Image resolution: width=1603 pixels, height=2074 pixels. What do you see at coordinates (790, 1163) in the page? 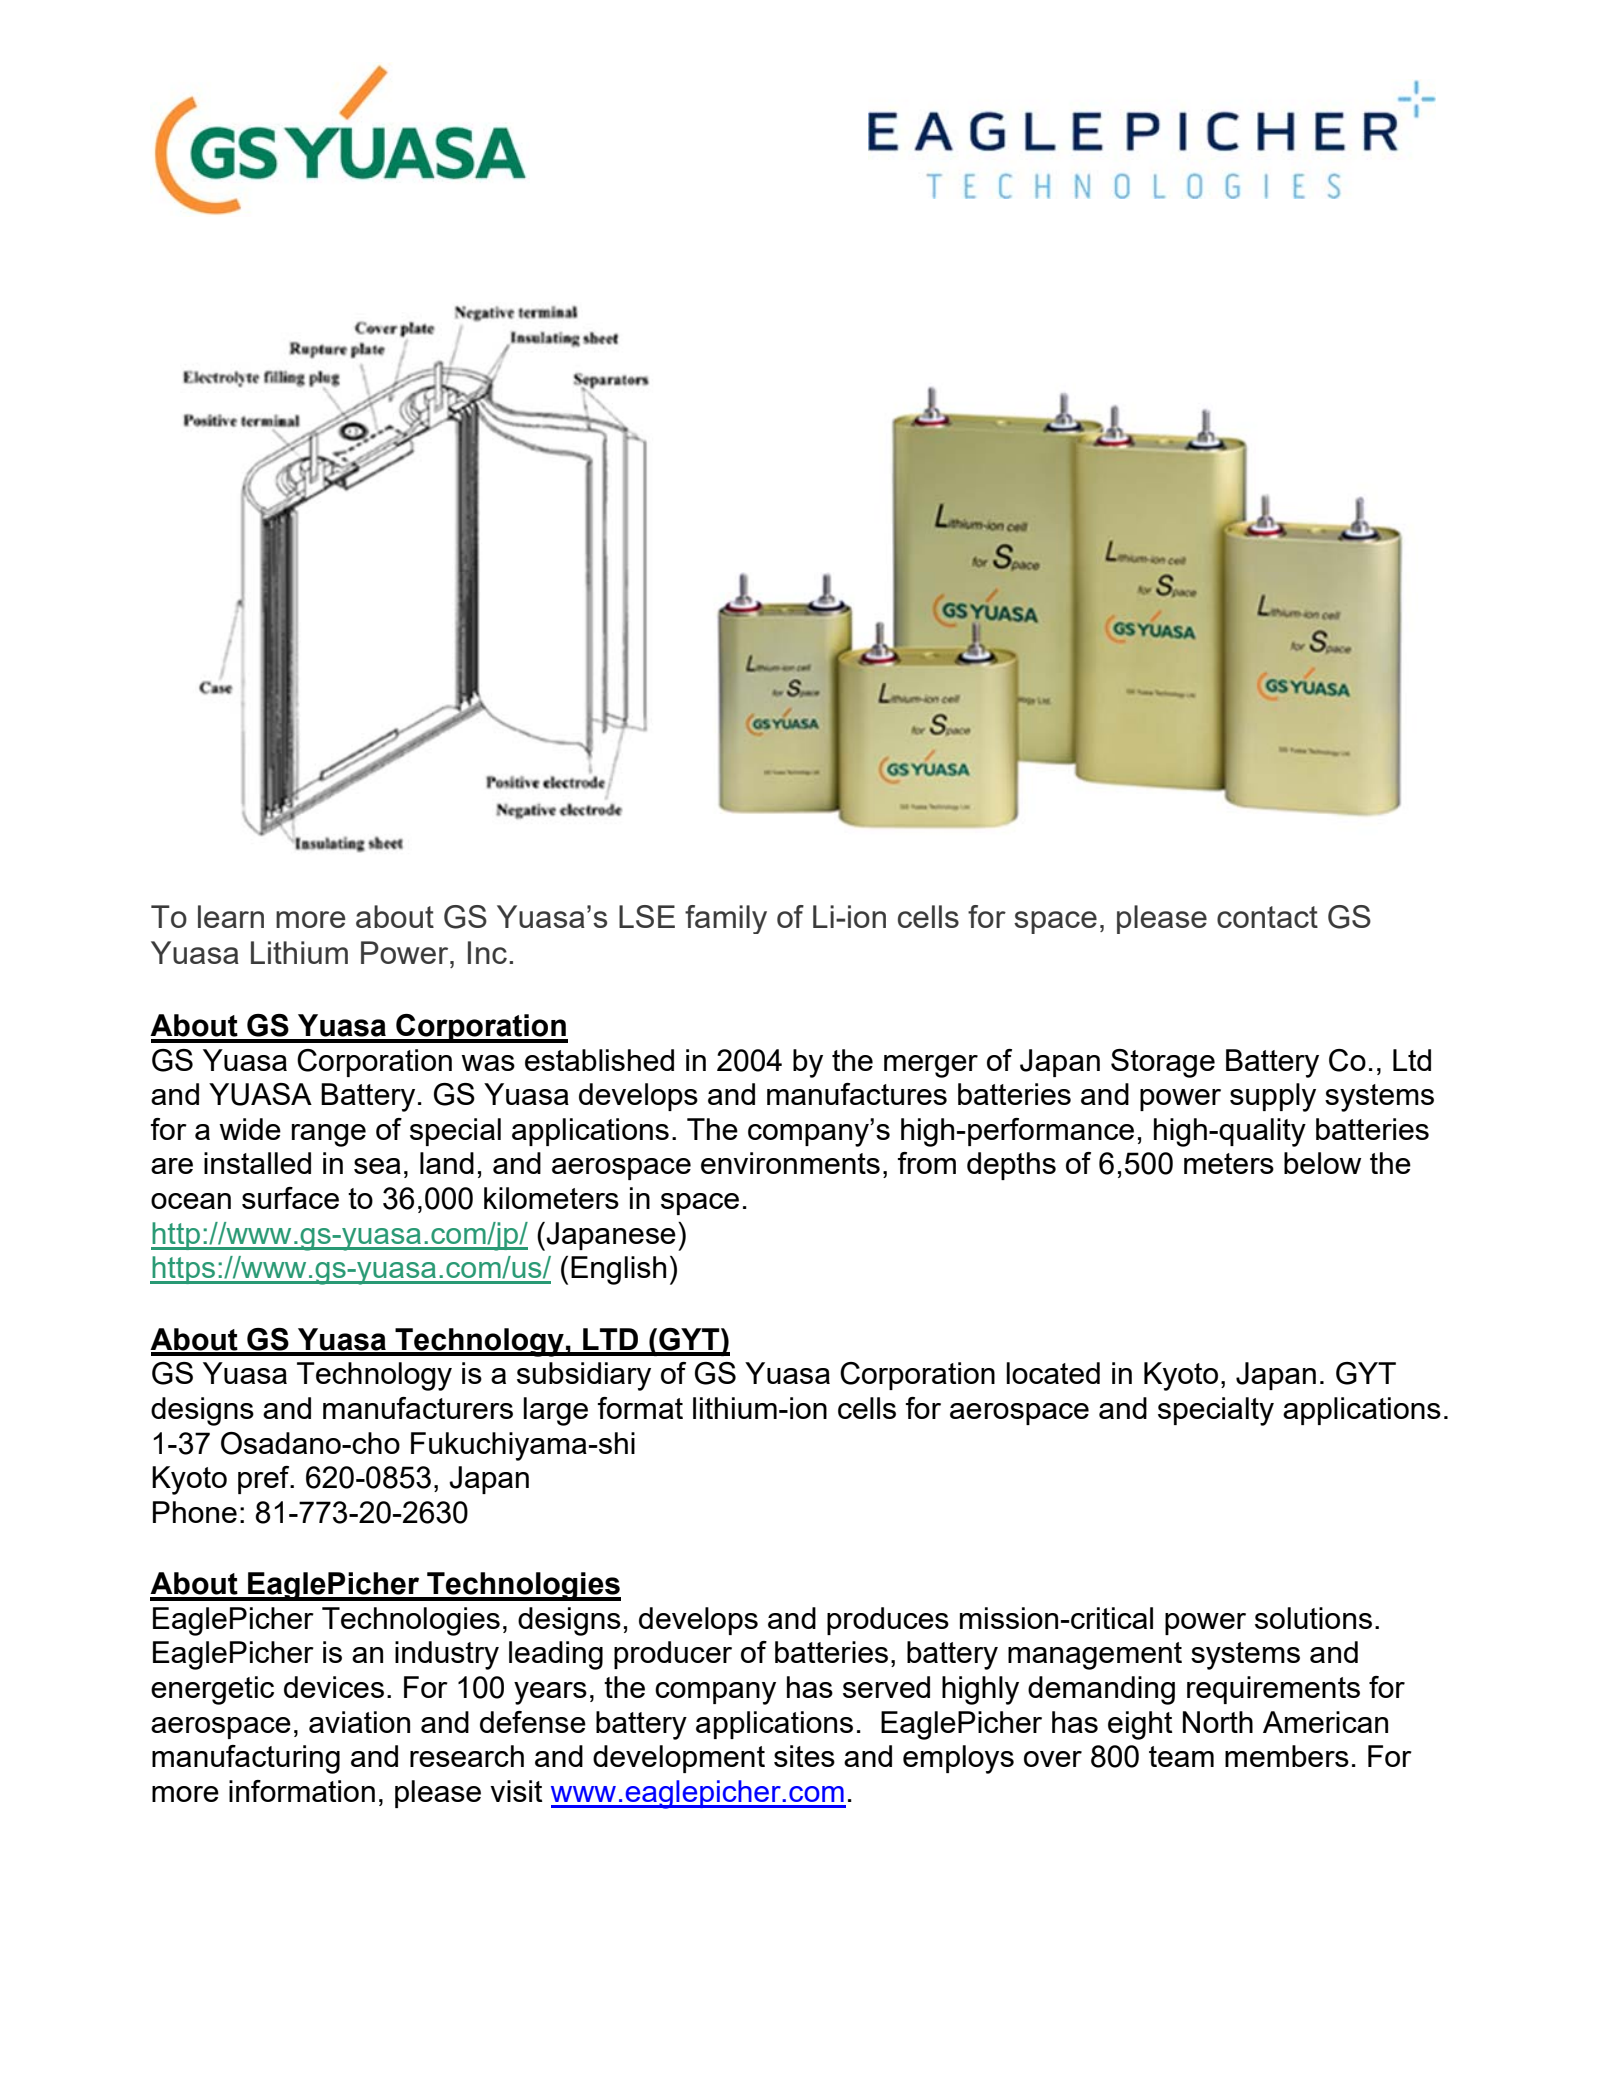
I see `environments` at bounding box center [790, 1163].
